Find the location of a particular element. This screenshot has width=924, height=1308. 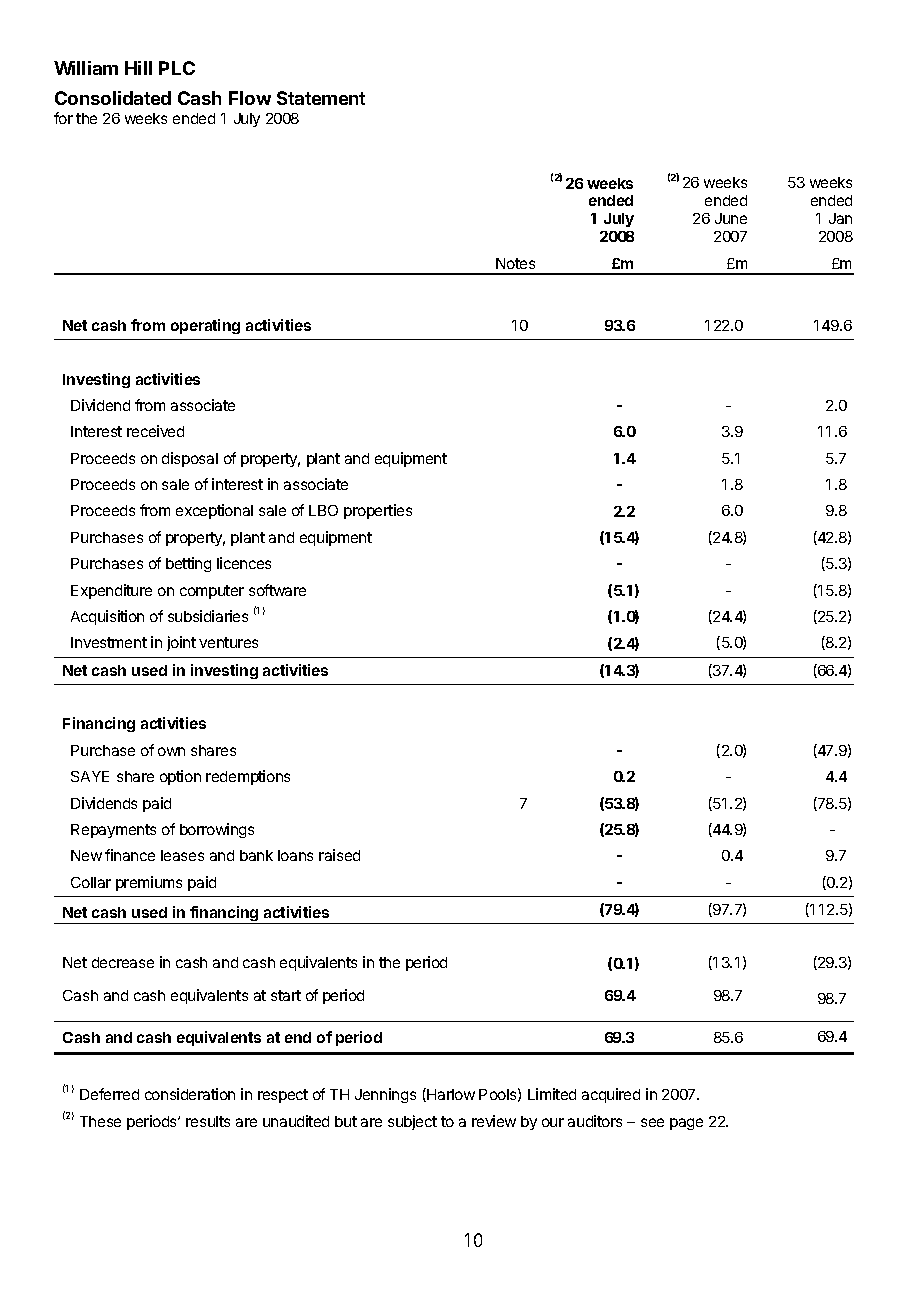

Statement is located at coordinates (321, 98).
